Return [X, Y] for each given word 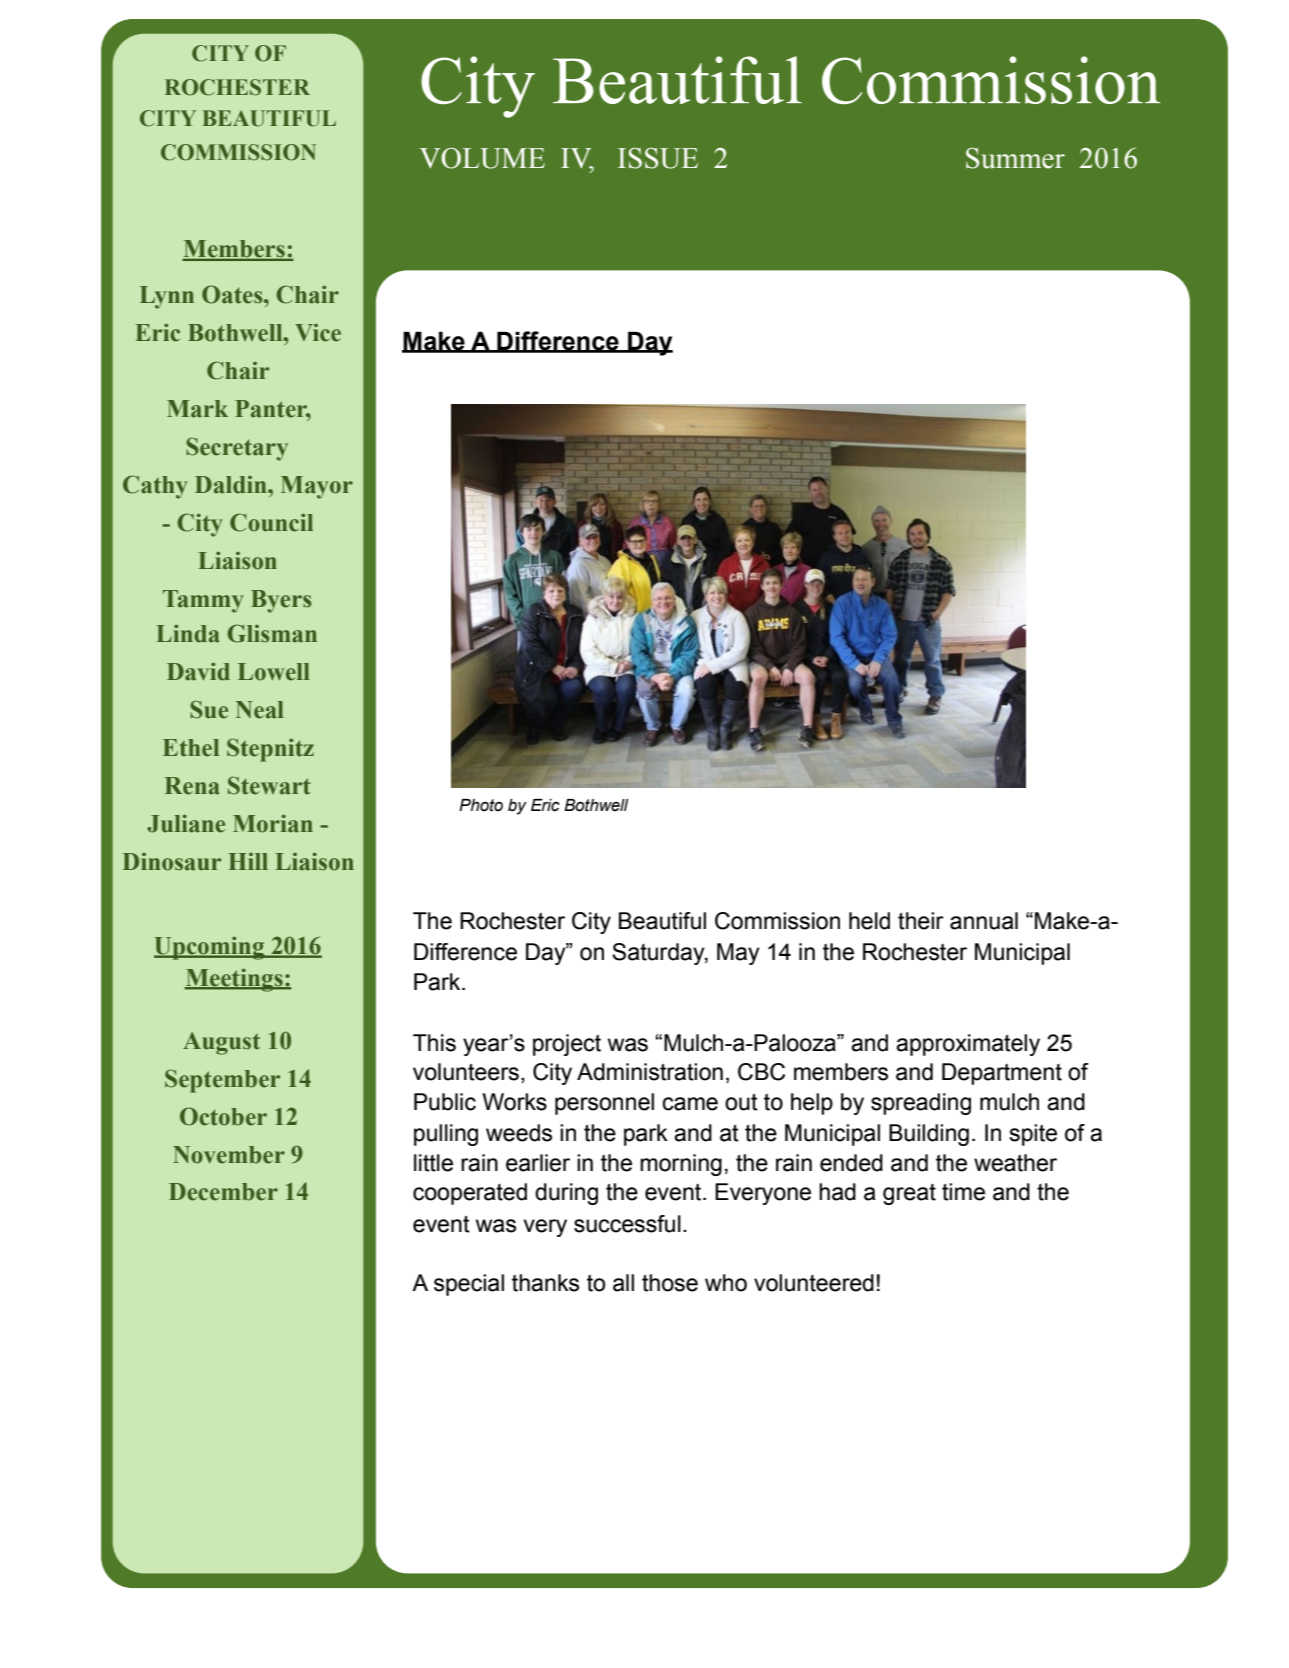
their [921, 921]
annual [984, 921]
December [223, 1192]
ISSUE [658, 158]
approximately [968, 1045]
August [221, 1043]
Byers [281, 601]
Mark [197, 409]
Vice [318, 333]
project [567, 1045]
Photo [481, 805]
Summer [1015, 158]
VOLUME [482, 158]
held [869, 921]
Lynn [167, 297]
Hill [248, 861]
